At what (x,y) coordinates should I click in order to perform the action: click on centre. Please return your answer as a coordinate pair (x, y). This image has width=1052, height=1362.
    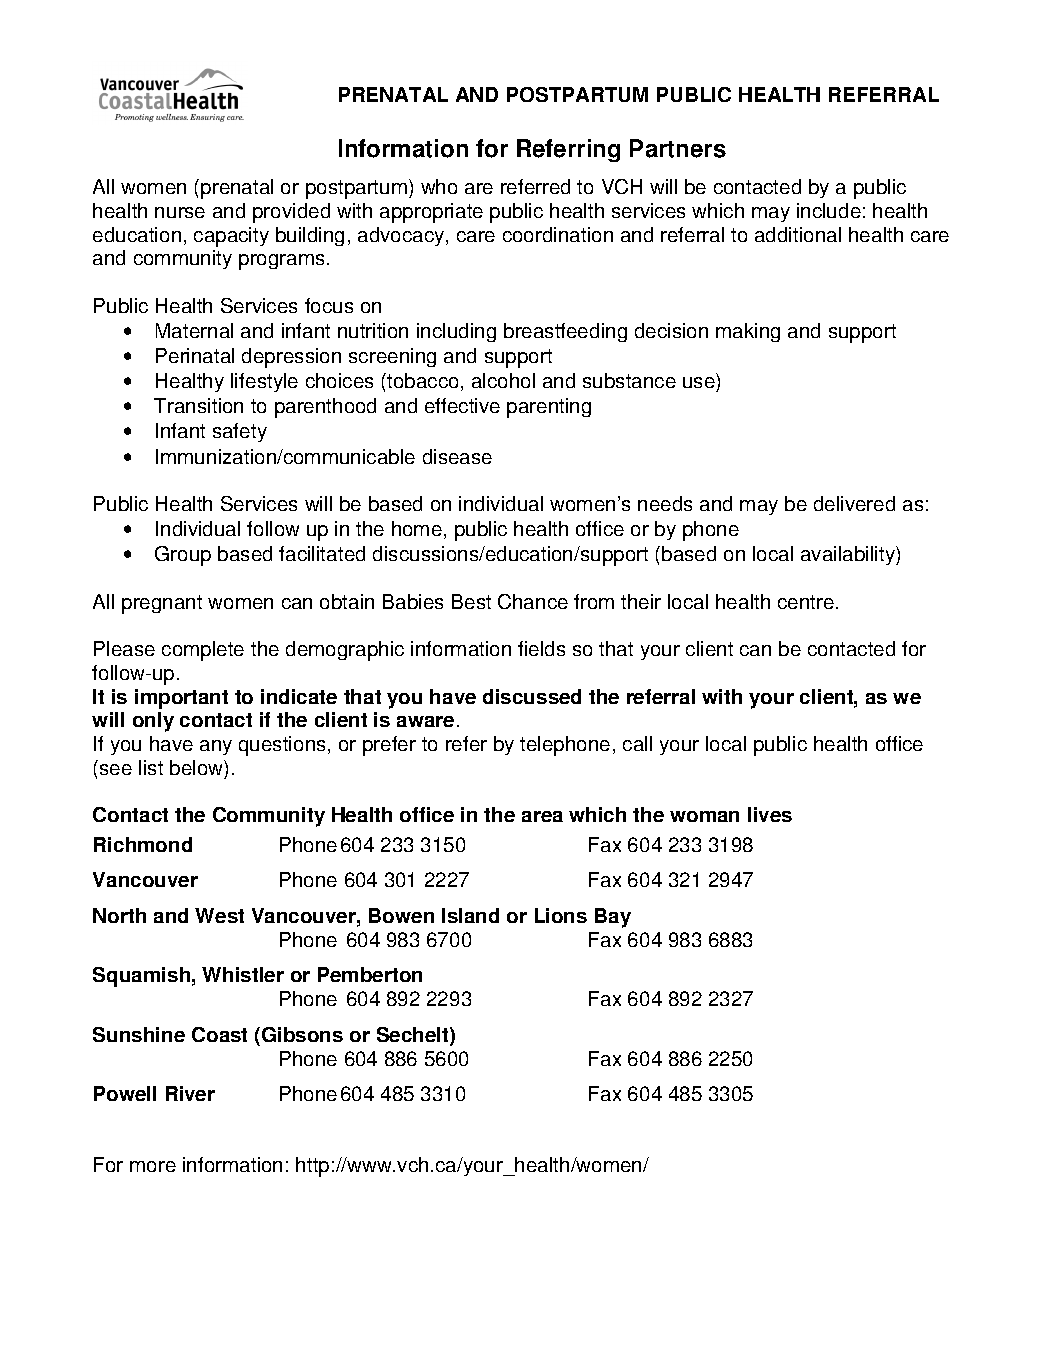
    Looking at the image, I should click on (806, 602).
